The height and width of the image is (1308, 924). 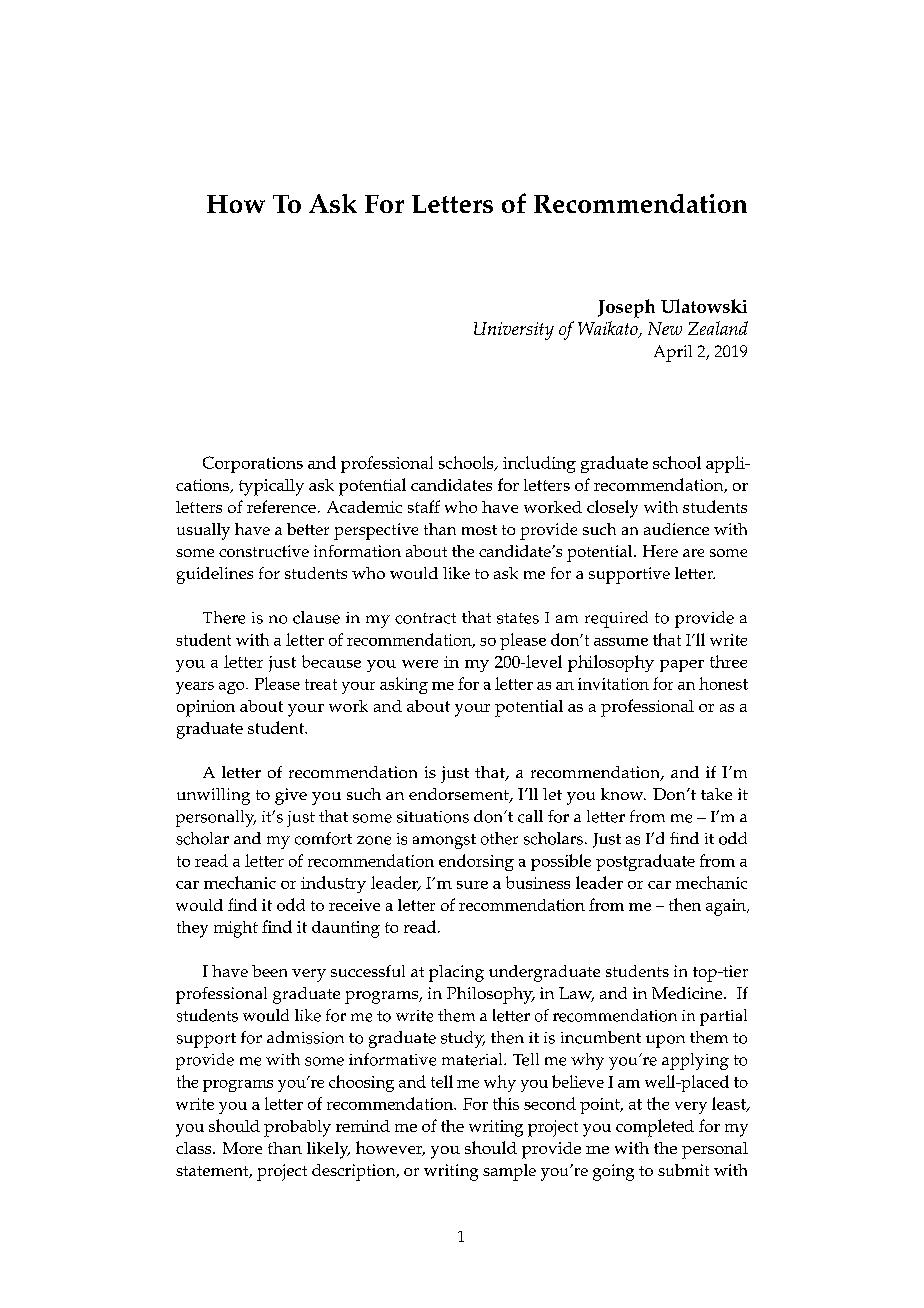 I want to click on New, so click(x=665, y=328).
